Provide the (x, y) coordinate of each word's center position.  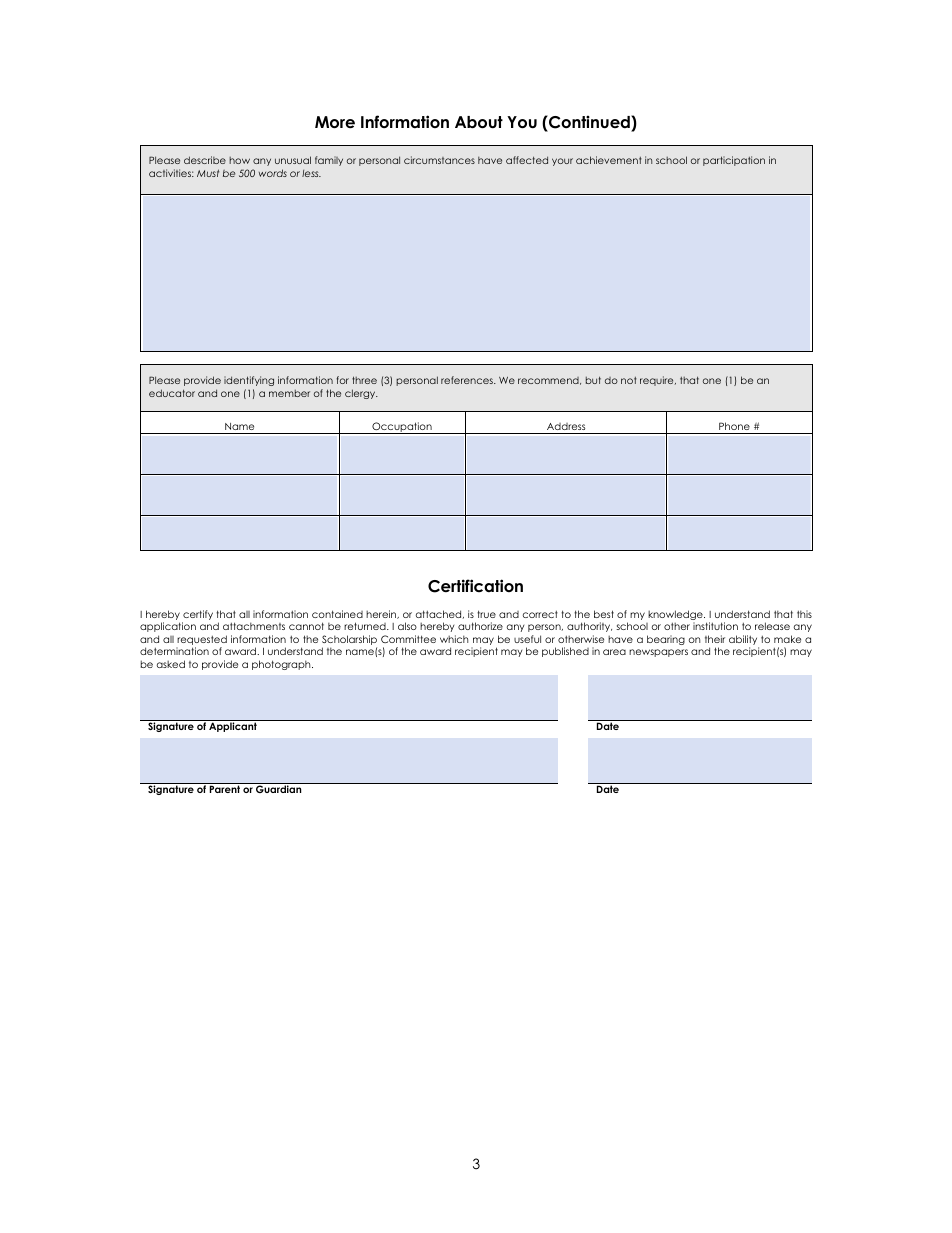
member (289, 393)
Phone (734, 426)
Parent (225, 789)
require (658, 381)
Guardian (278, 789)
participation (734, 161)
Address (566, 426)
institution (715, 626)
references (468, 380)
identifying (249, 381)
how (239, 160)
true (486, 614)
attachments (254, 626)
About (479, 122)
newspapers (658, 653)
